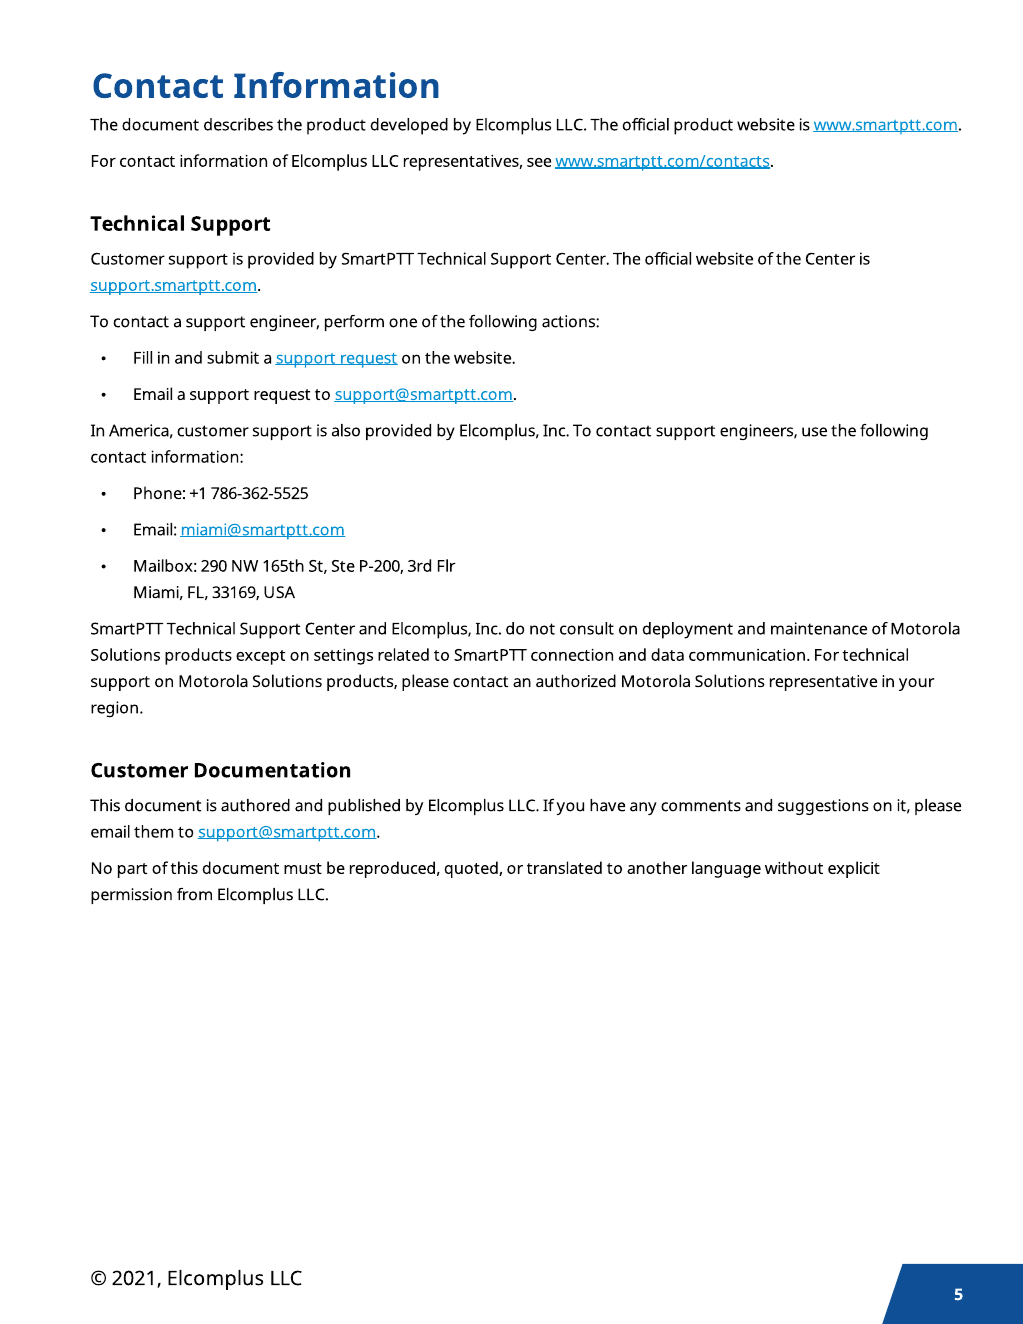 Image resolution: width=1023 pixels, height=1324 pixels. Describe the element at coordinates (539, 162) in the page. I see `see` at that location.
